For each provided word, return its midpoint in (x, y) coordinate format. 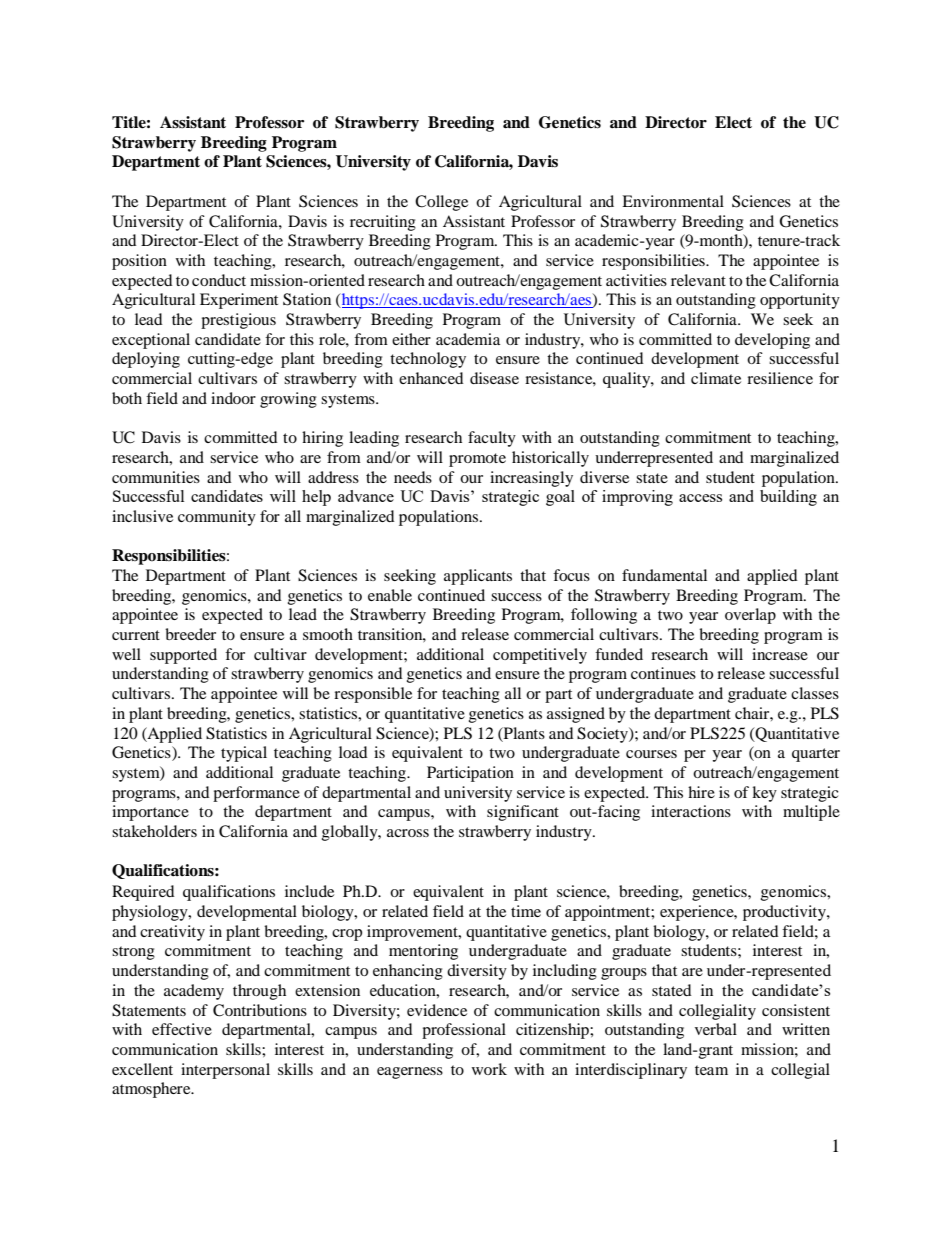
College (441, 203)
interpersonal (225, 1071)
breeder (190, 634)
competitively (540, 656)
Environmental (673, 201)
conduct (219, 280)
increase (780, 654)
